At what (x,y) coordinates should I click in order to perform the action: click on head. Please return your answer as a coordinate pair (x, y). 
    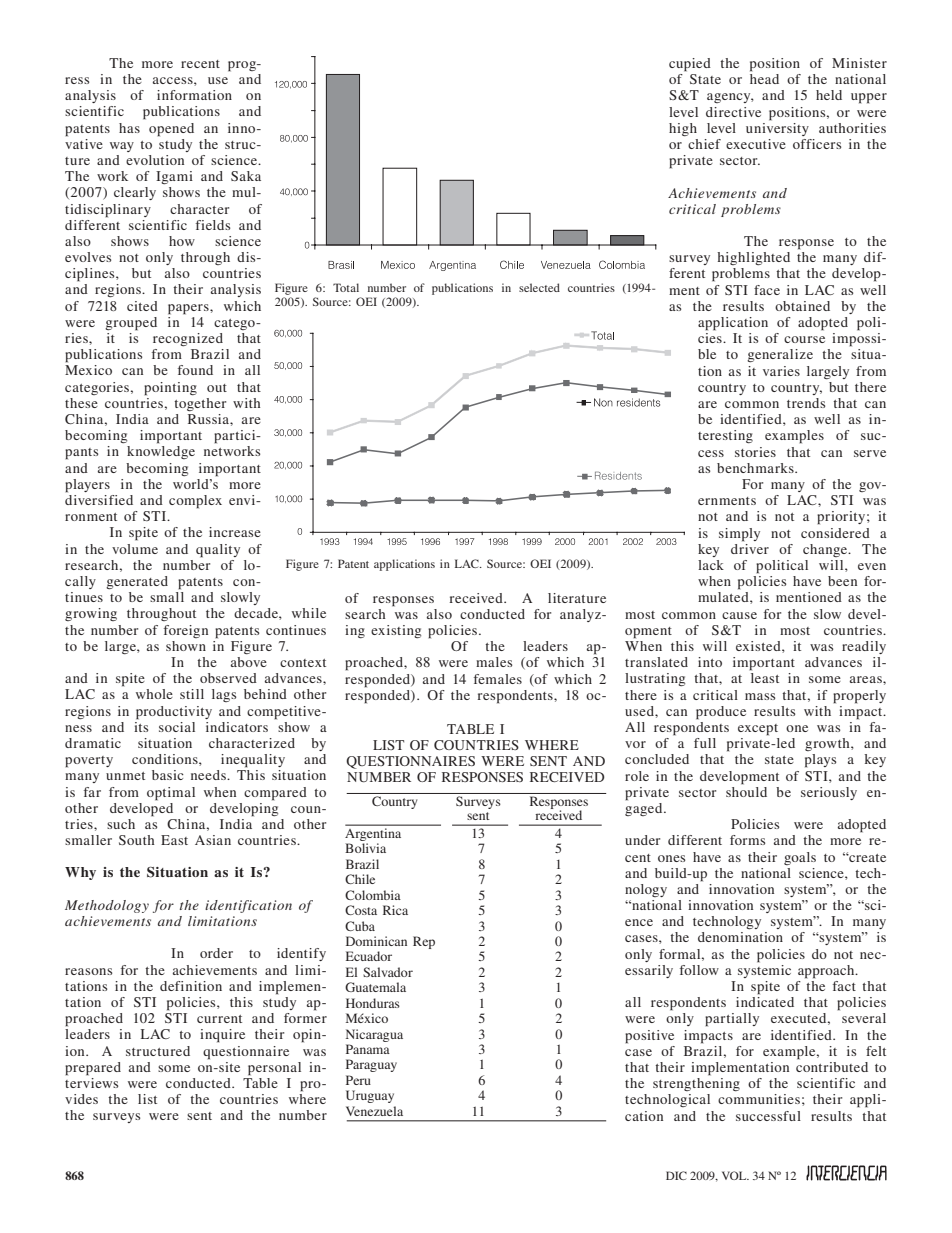
    Looking at the image, I should click on (764, 79).
